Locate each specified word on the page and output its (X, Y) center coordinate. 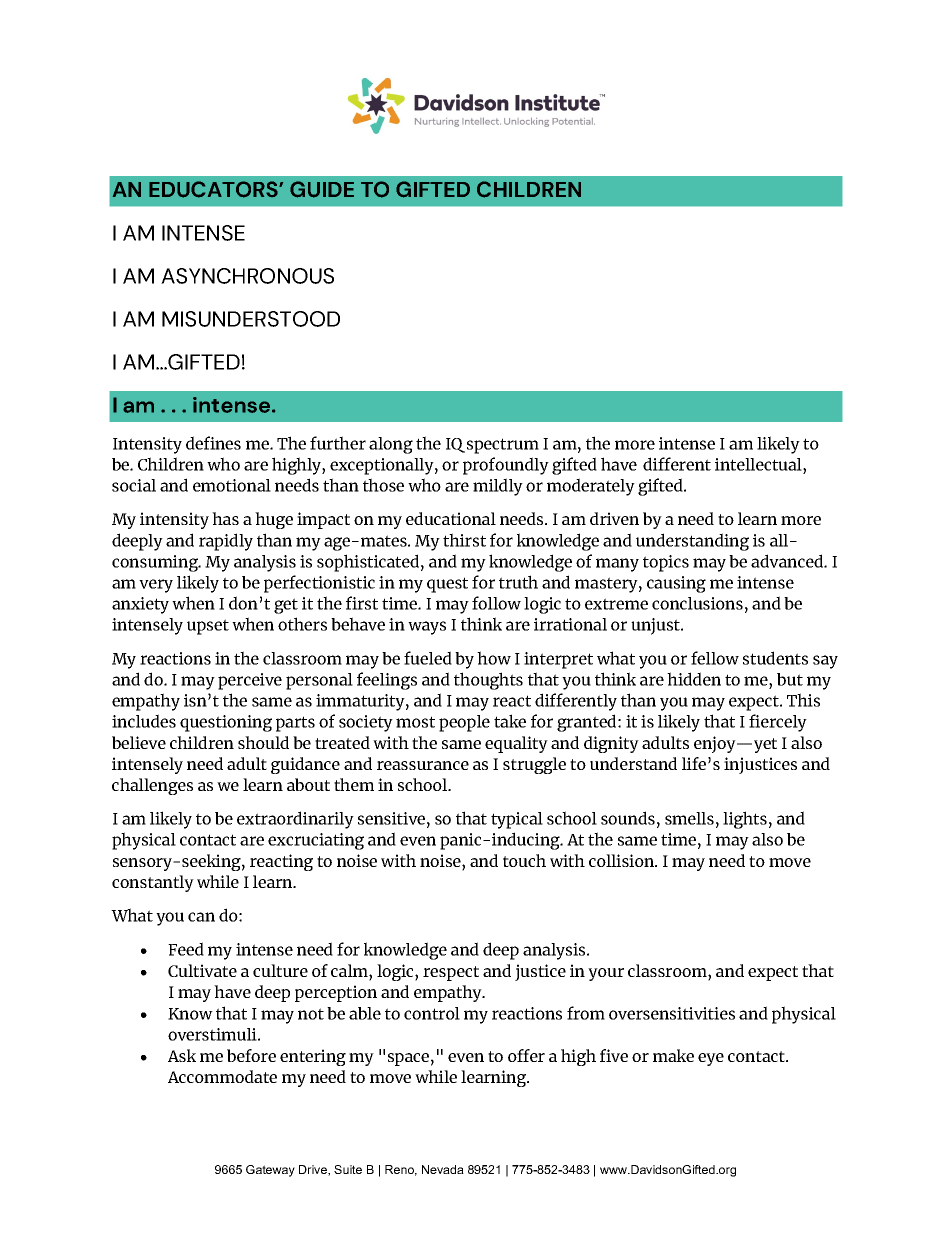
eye (711, 1059)
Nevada (443, 1169)
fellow (715, 658)
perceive (250, 681)
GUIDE (322, 189)
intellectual (759, 464)
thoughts (488, 681)
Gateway (270, 1171)
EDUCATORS (214, 189)
